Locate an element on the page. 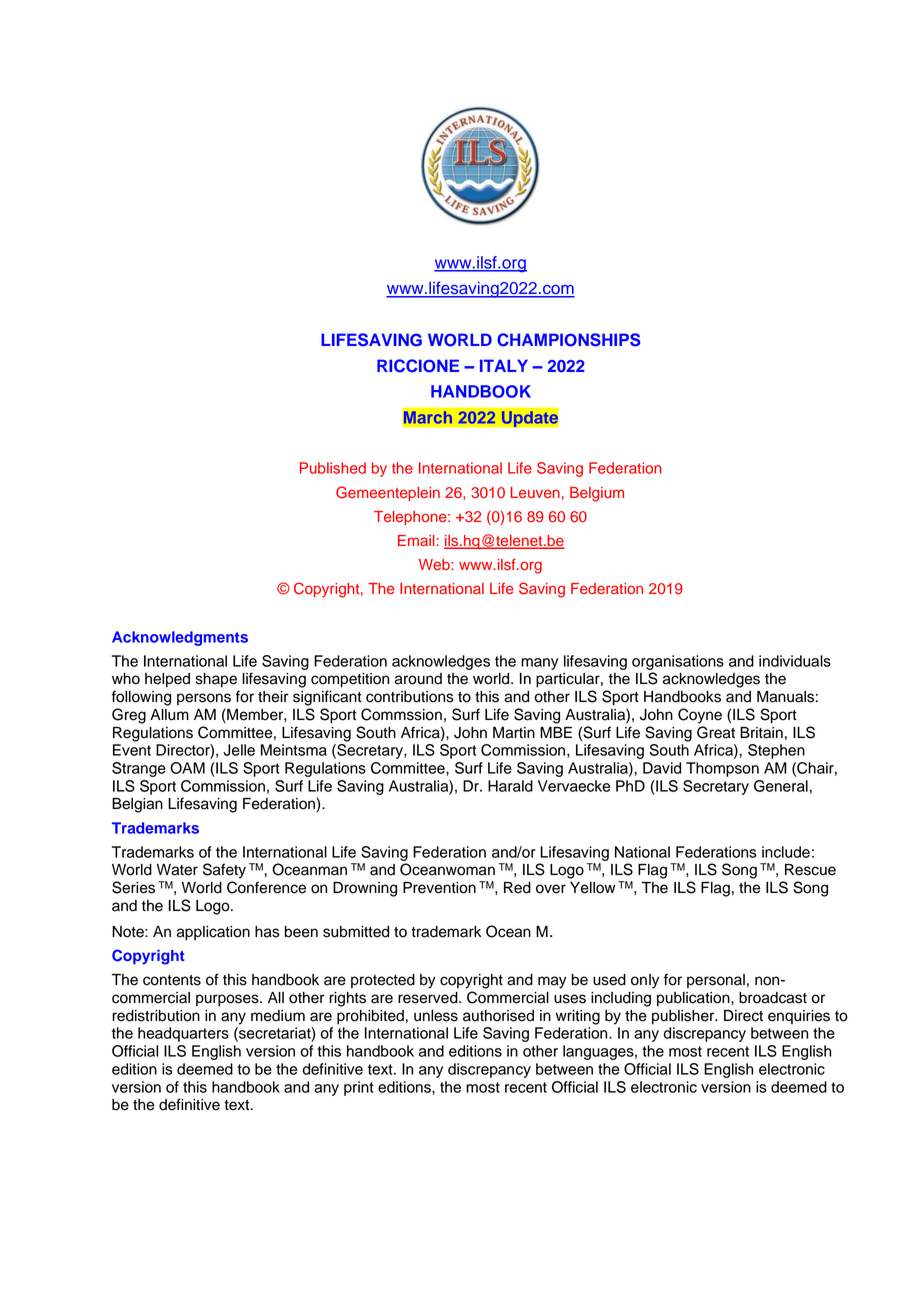  ITALY is located at coordinates (504, 365).
